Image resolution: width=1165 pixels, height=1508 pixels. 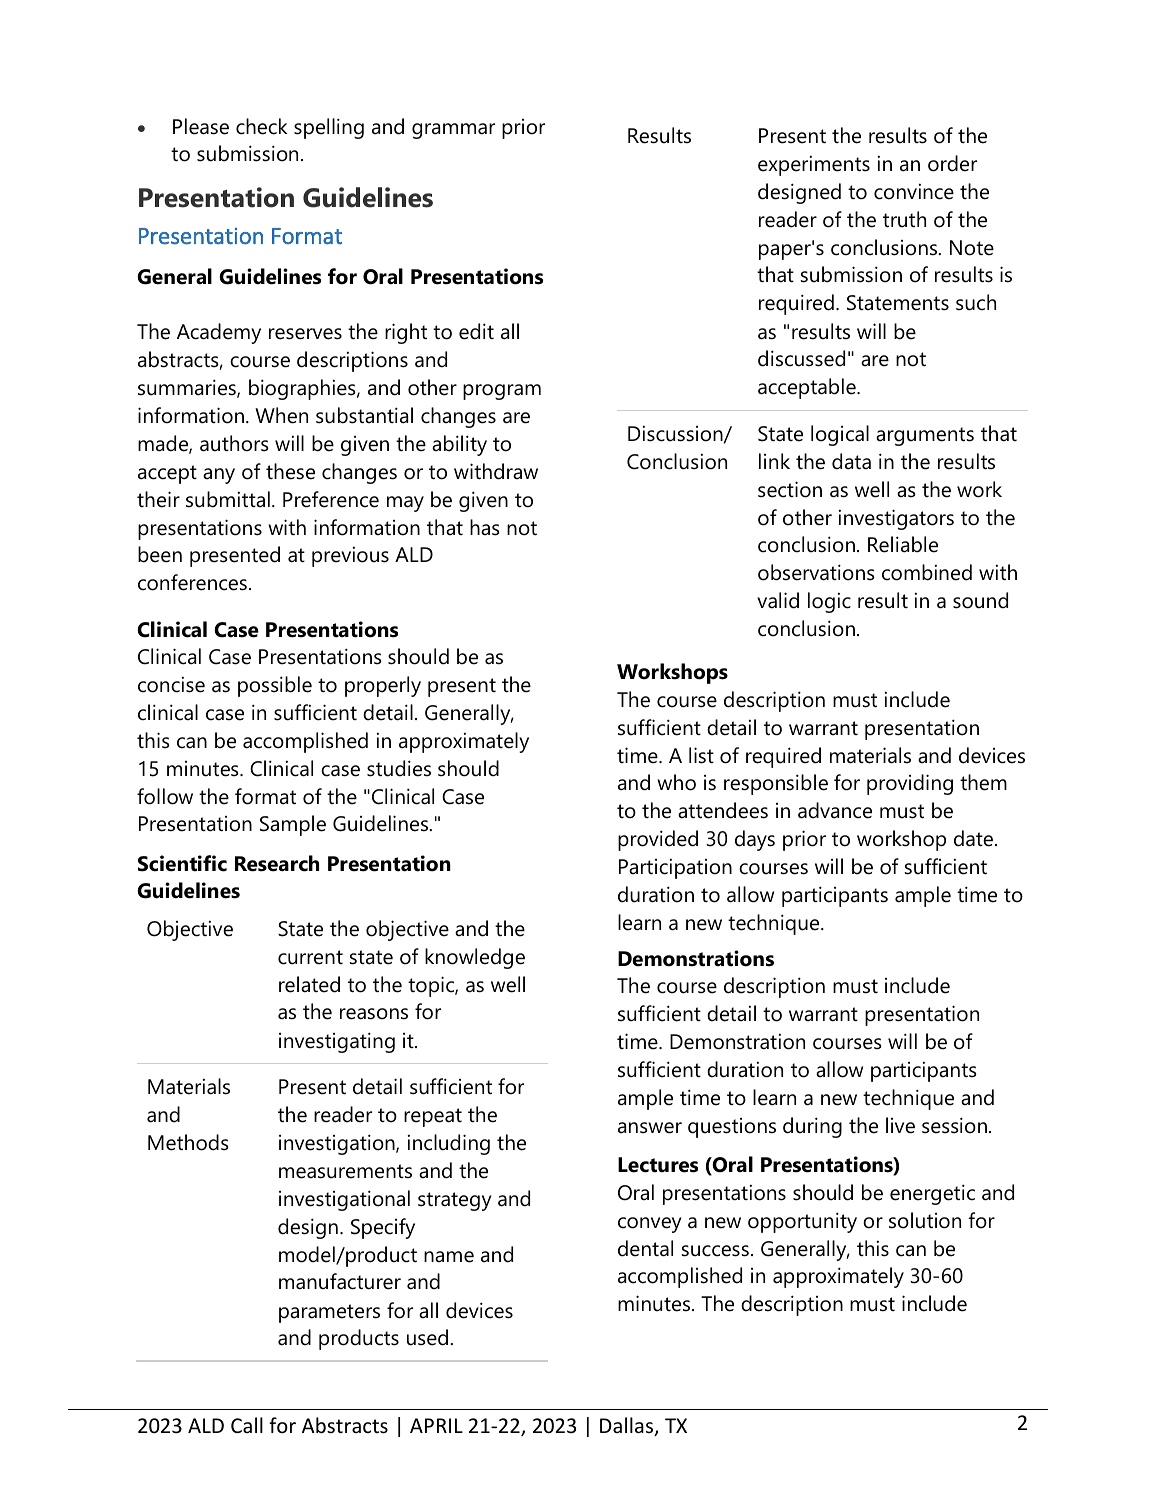 I want to click on knowledge, so click(x=475, y=958).
